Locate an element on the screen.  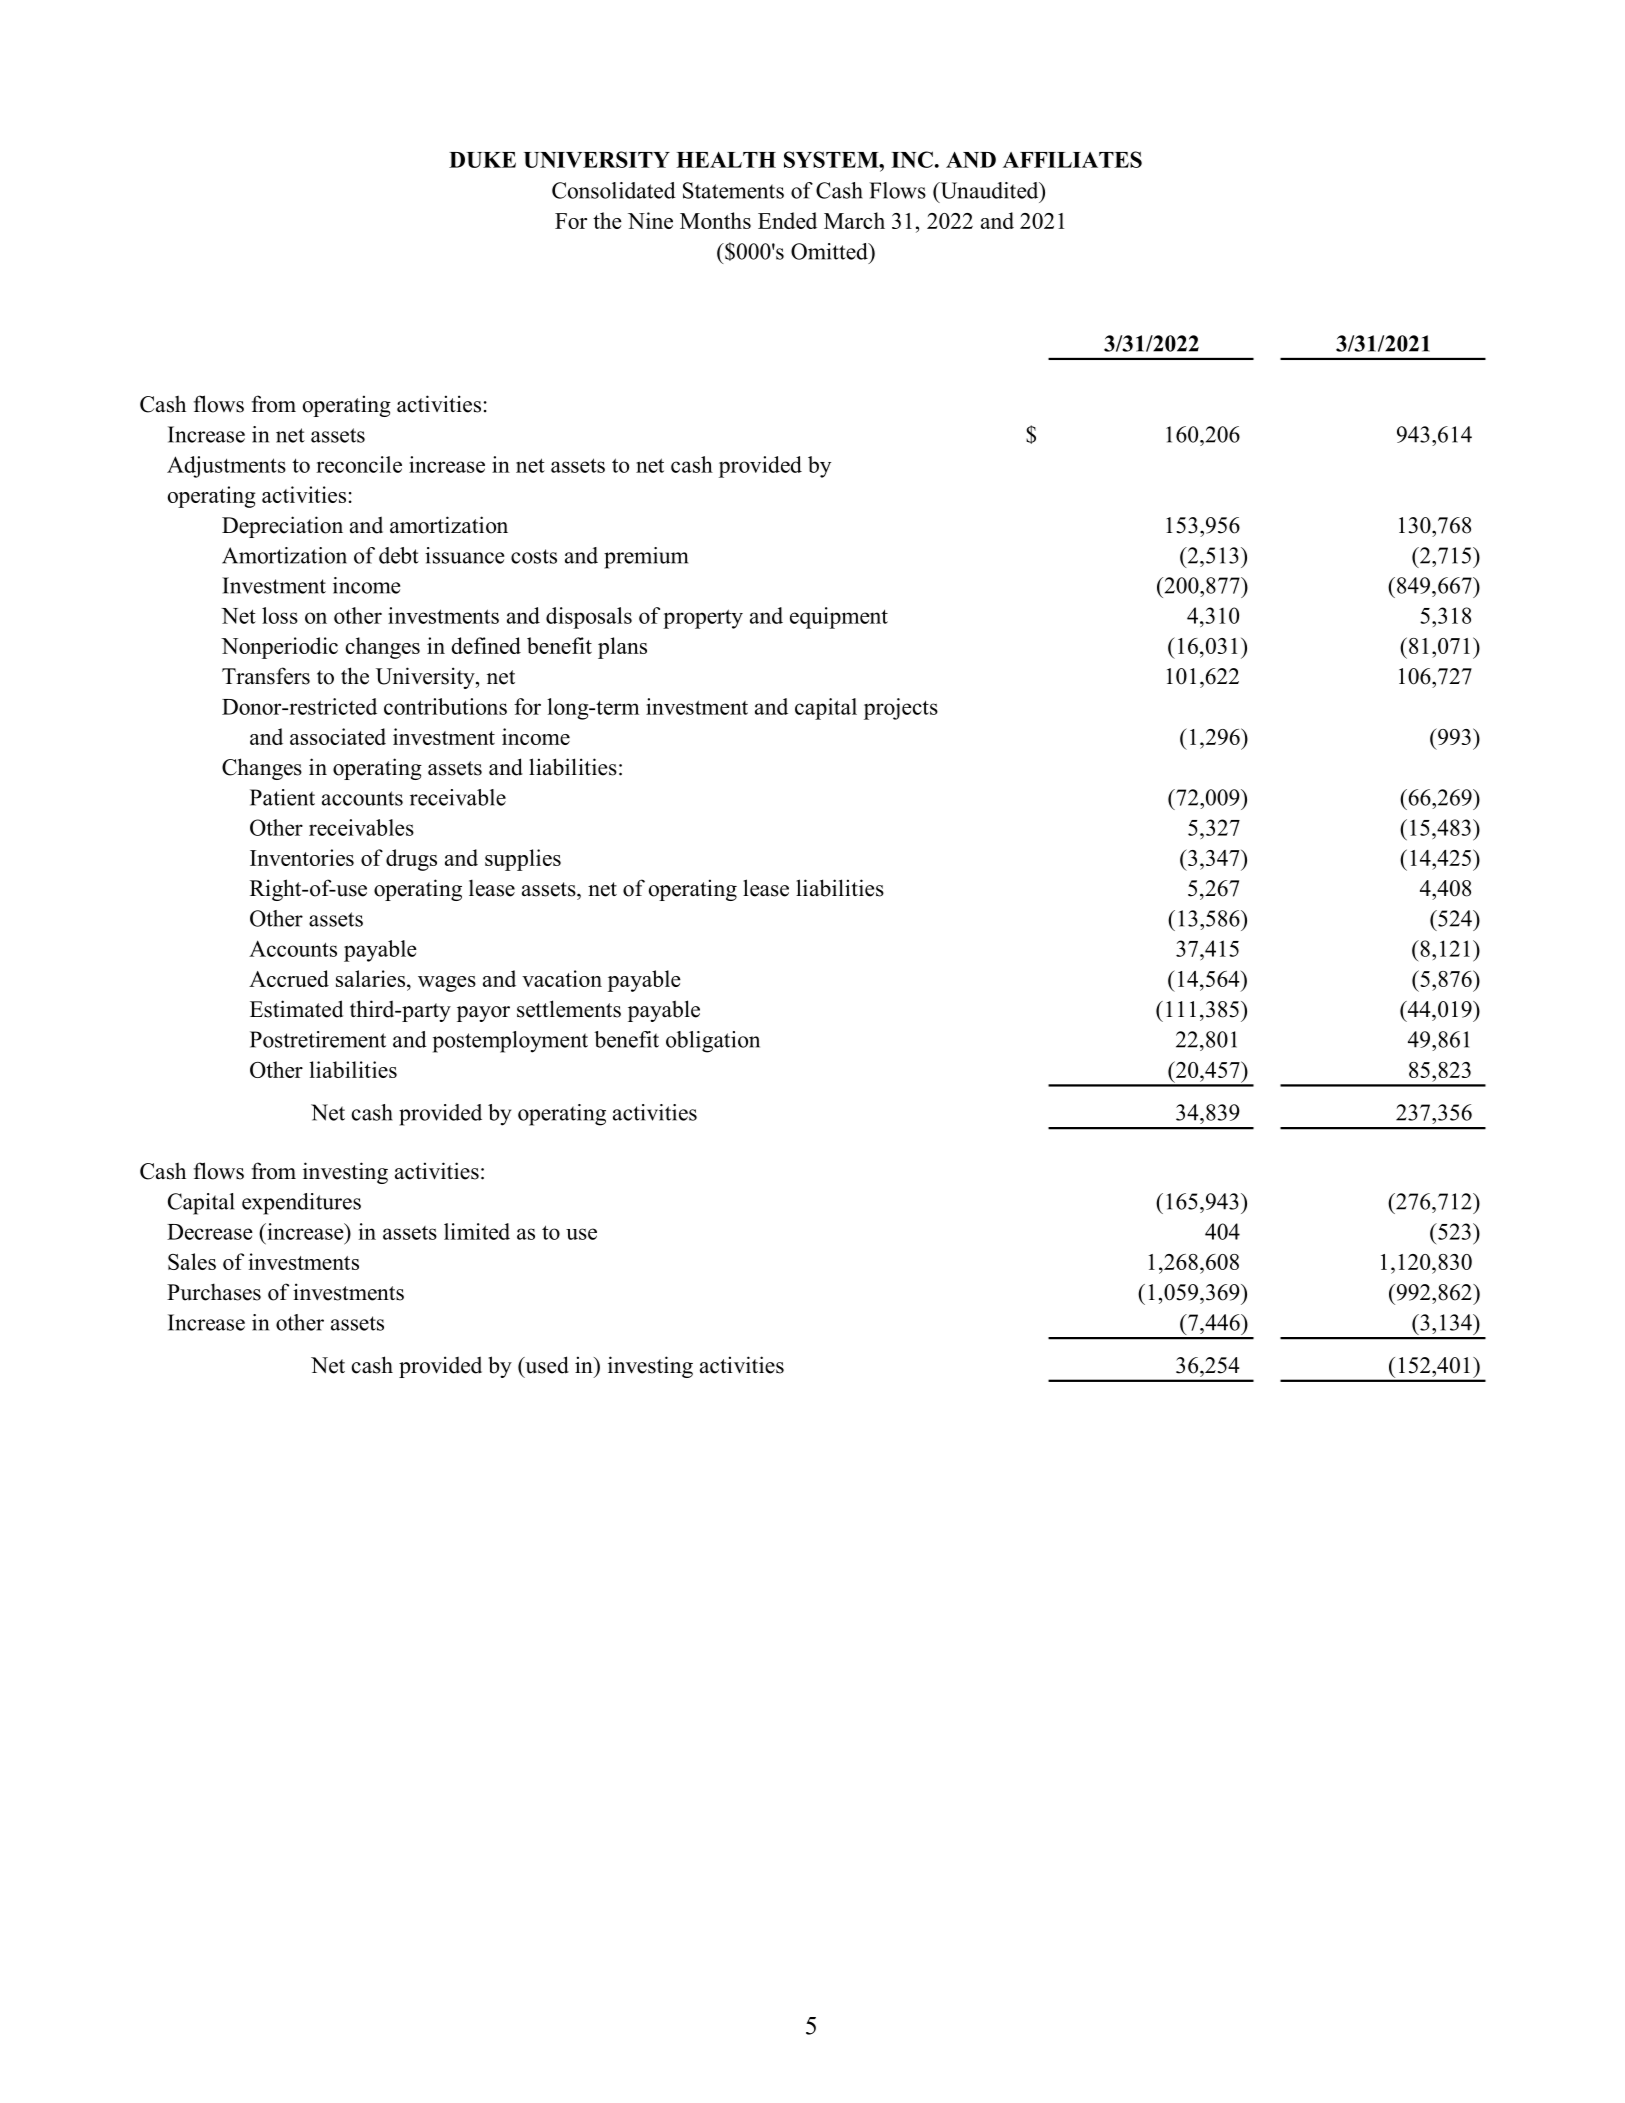
DUKE is located at coordinates (482, 160).
